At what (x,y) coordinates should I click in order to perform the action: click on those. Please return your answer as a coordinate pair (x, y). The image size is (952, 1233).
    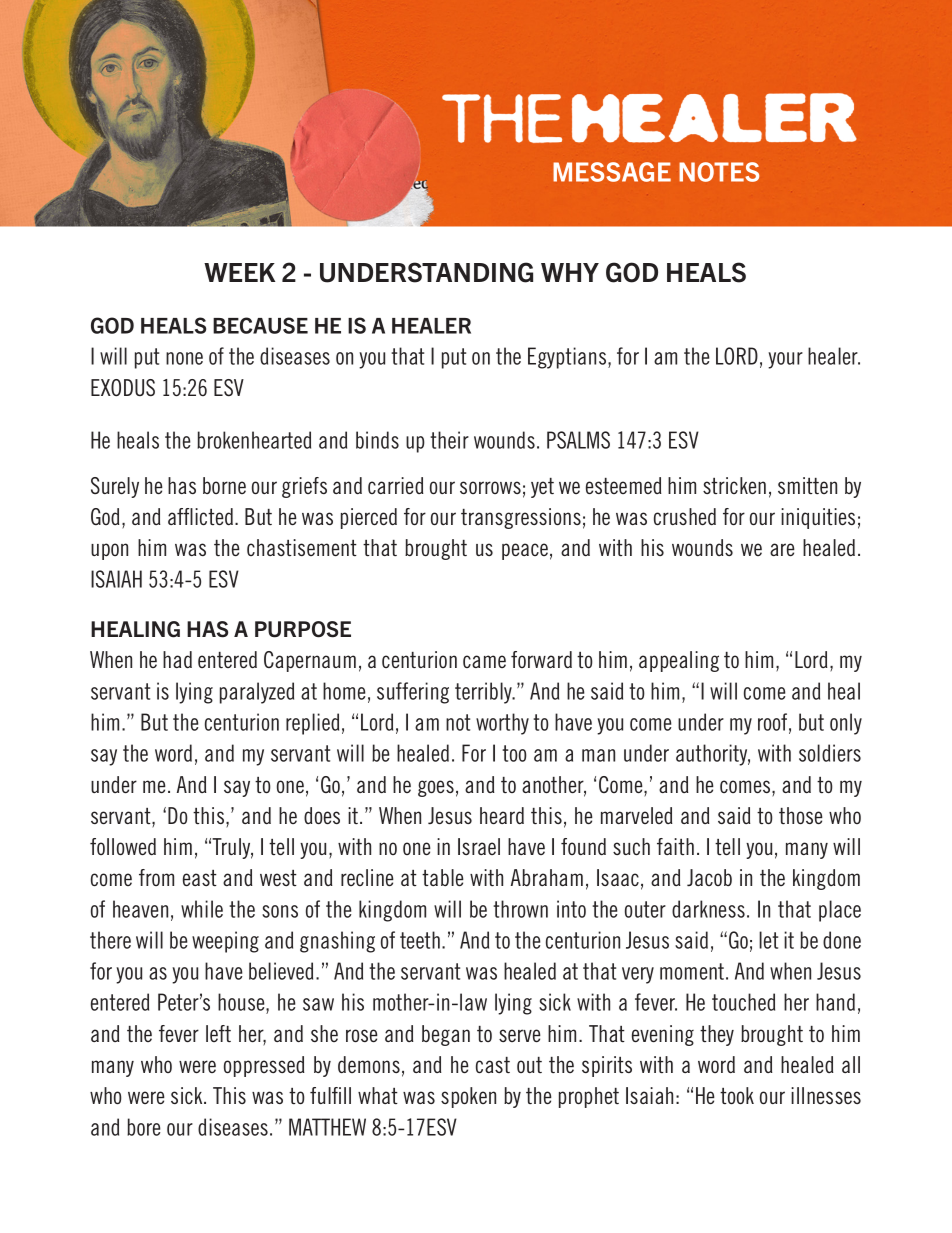
    Looking at the image, I should click on (801, 815).
